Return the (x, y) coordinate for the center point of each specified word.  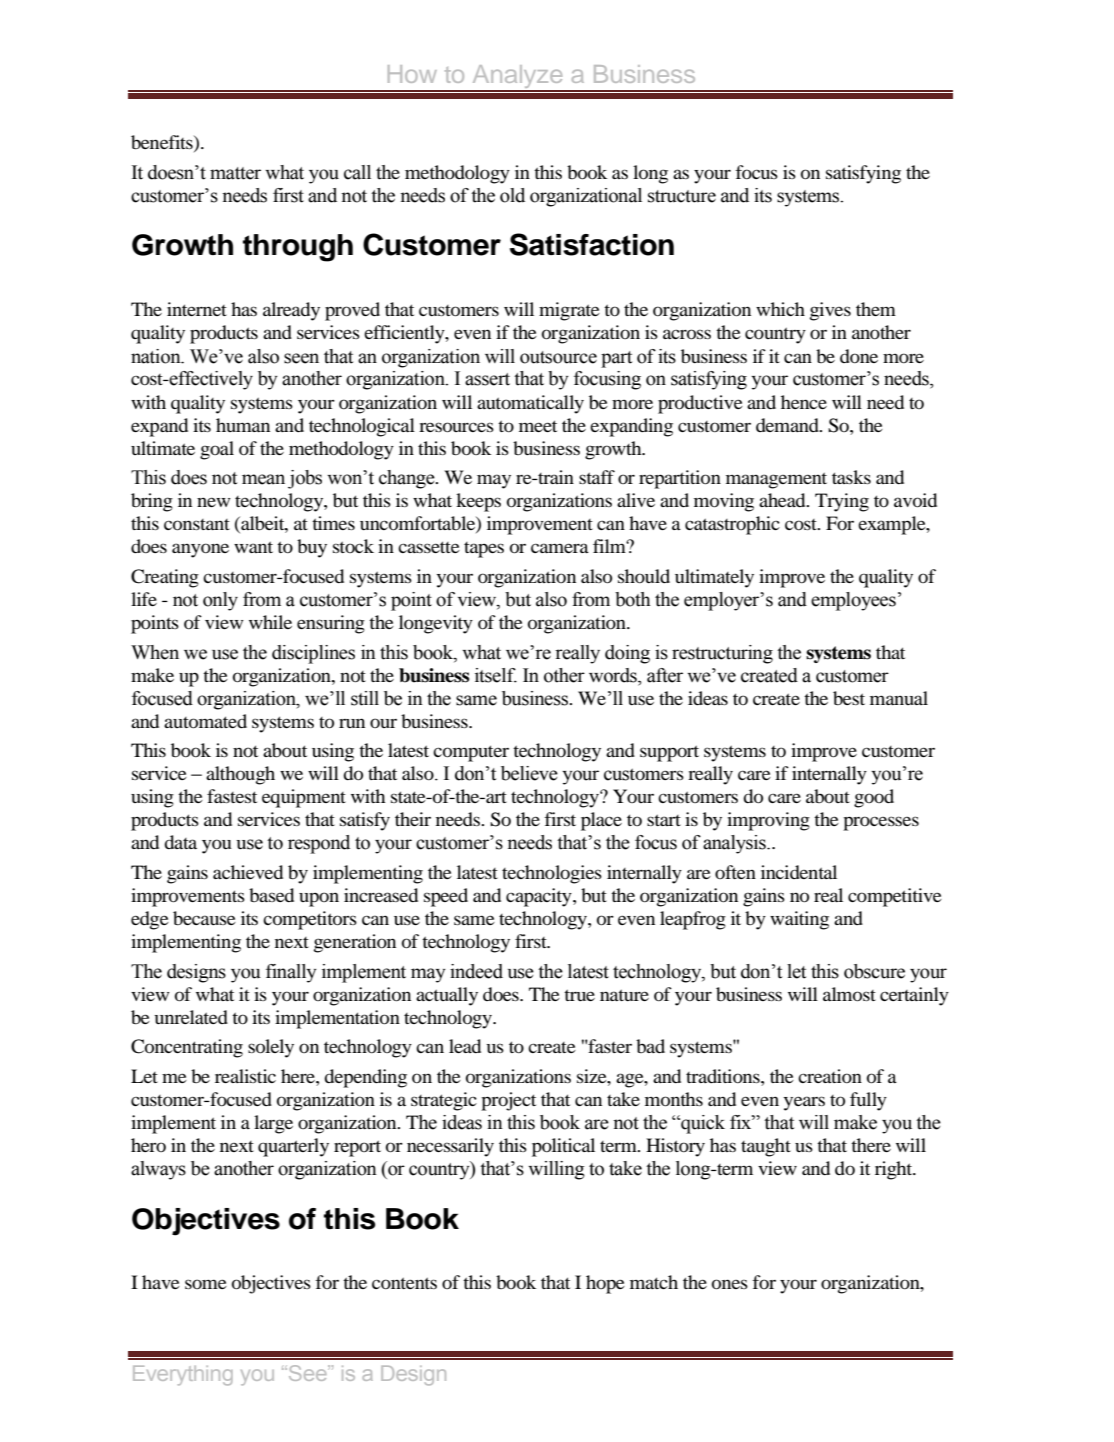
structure (682, 196)
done (859, 356)
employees (853, 601)
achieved (248, 872)
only (220, 601)
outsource (558, 357)
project (508, 1101)
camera (560, 548)
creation (830, 1076)
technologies (552, 874)
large (273, 1124)
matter (235, 173)
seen (301, 358)
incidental (799, 872)
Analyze (517, 78)
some (206, 1284)
